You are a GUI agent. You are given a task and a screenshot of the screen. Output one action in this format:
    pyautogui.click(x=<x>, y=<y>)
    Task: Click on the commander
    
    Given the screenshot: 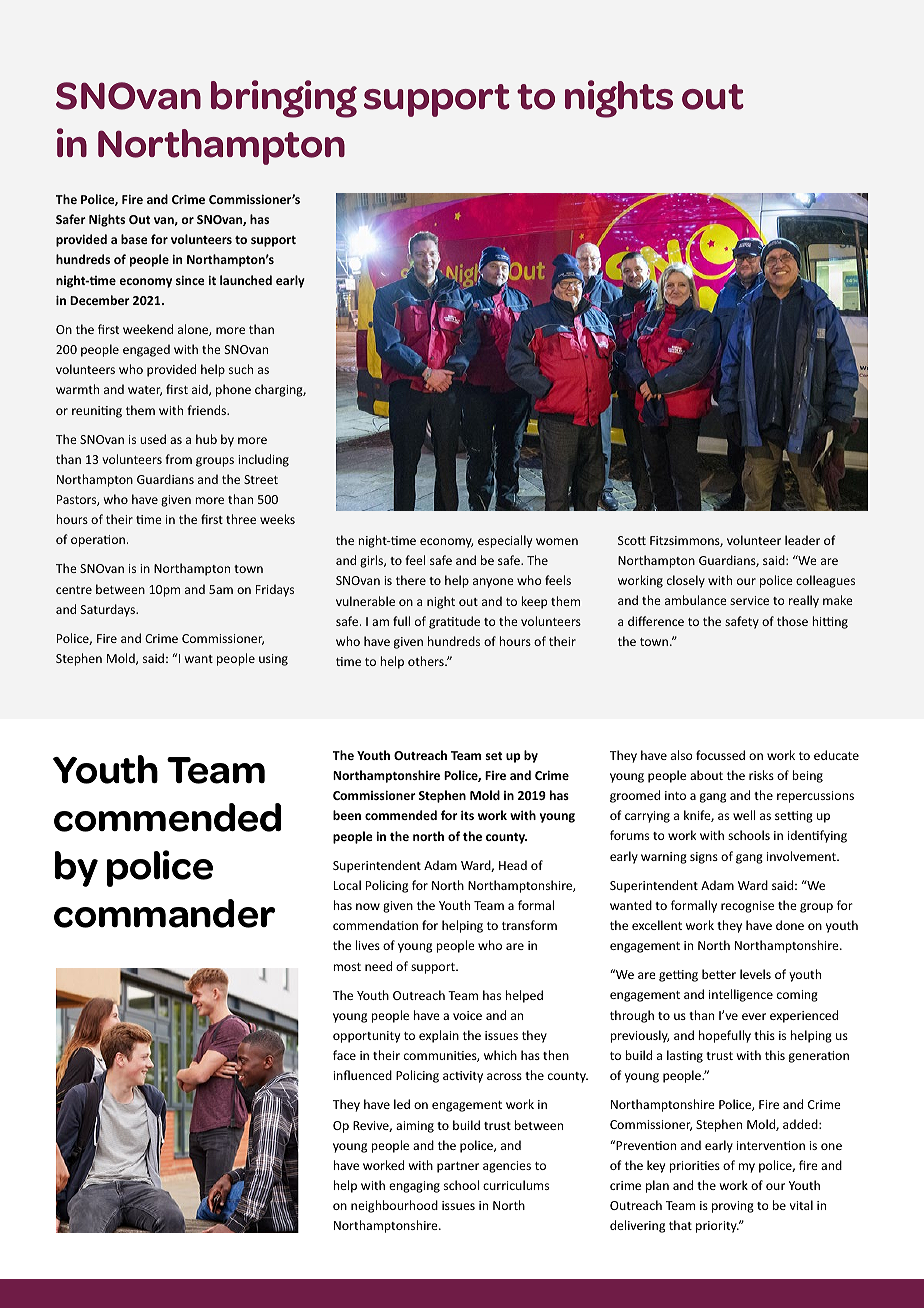 What is the action you would take?
    pyautogui.click(x=164, y=913)
